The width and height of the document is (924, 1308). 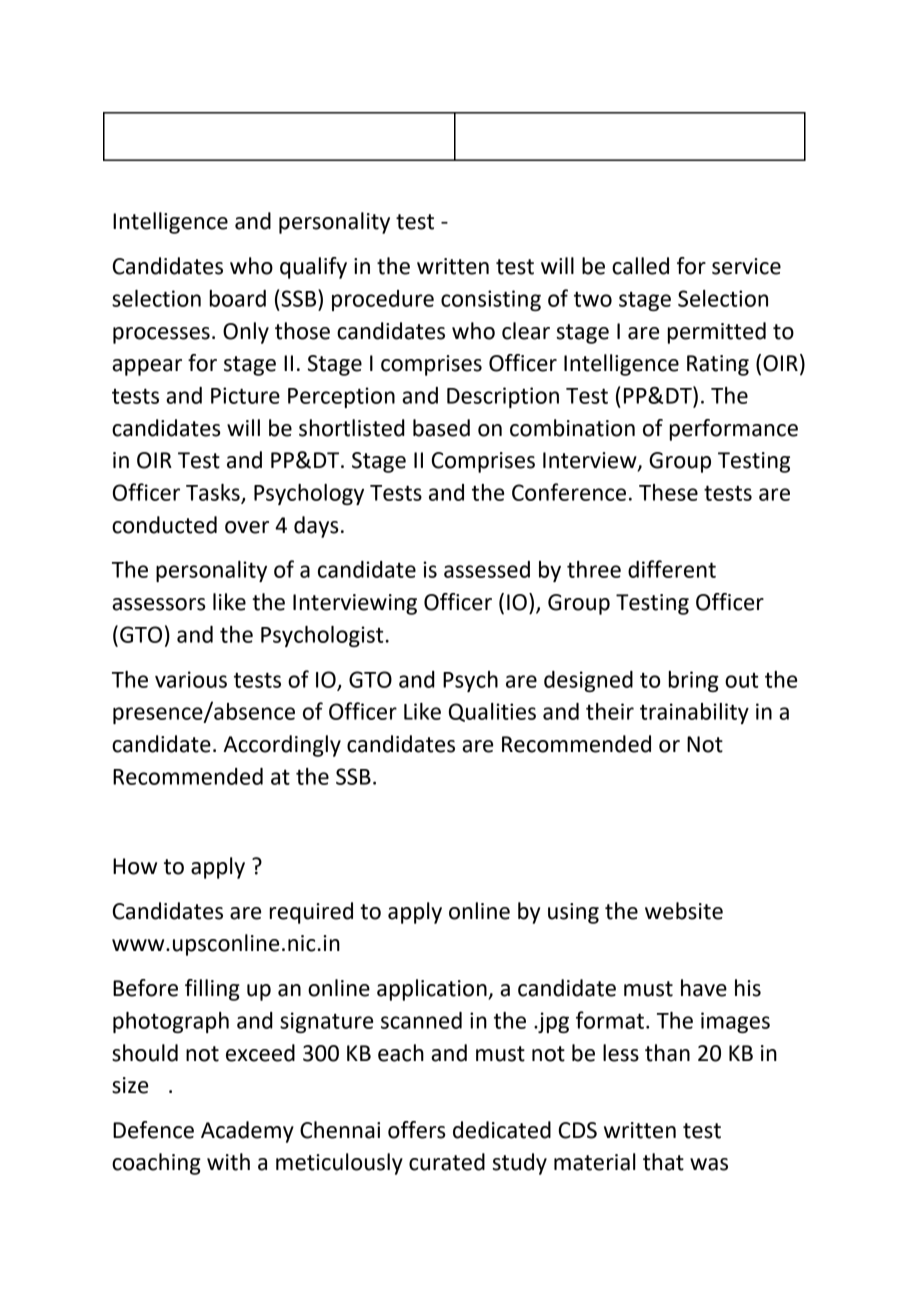 What do you see at coordinates (228, 1162) in the document?
I see `with` at bounding box center [228, 1162].
